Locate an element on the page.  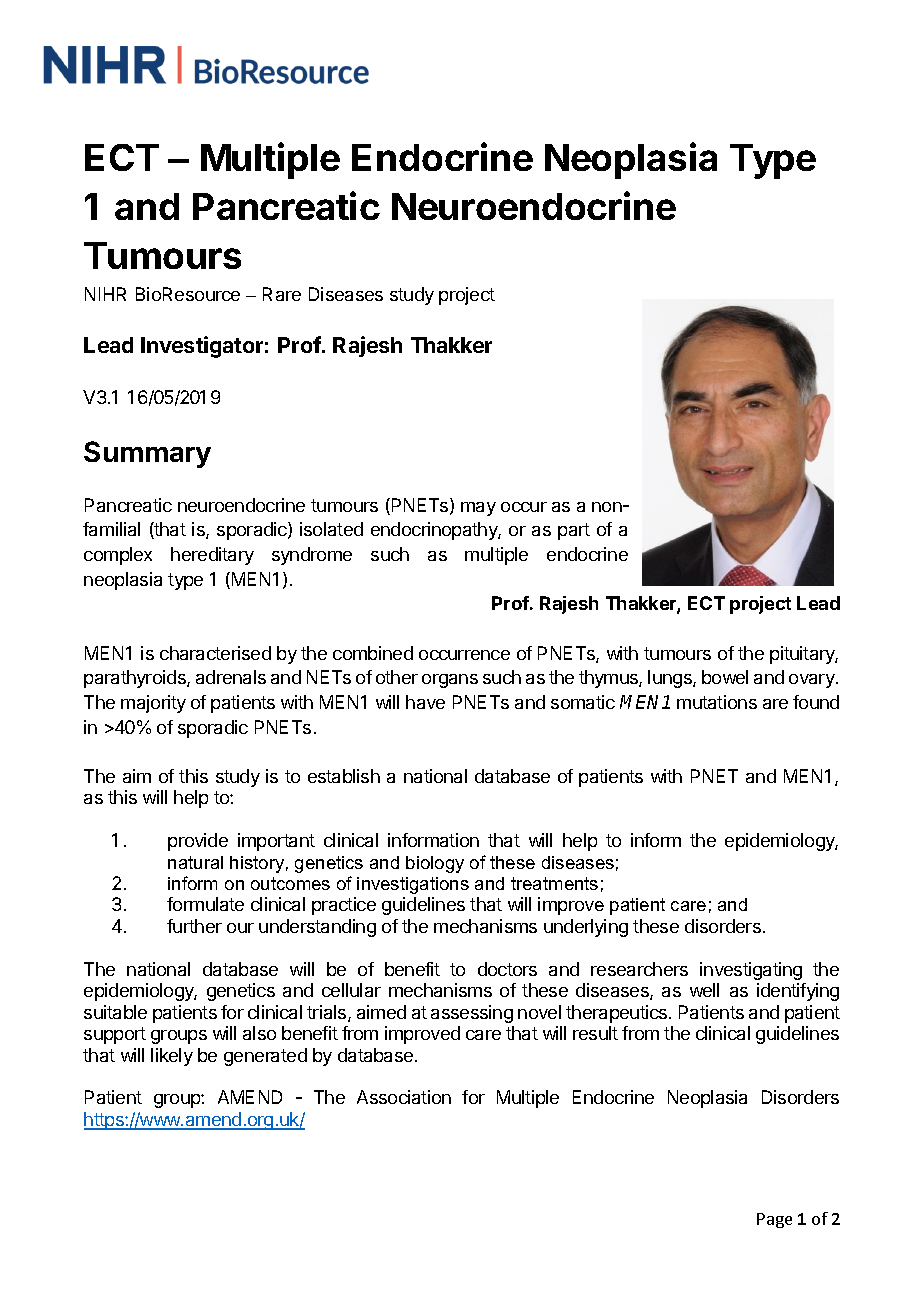
mutations is located at coordinates (717, 702).
